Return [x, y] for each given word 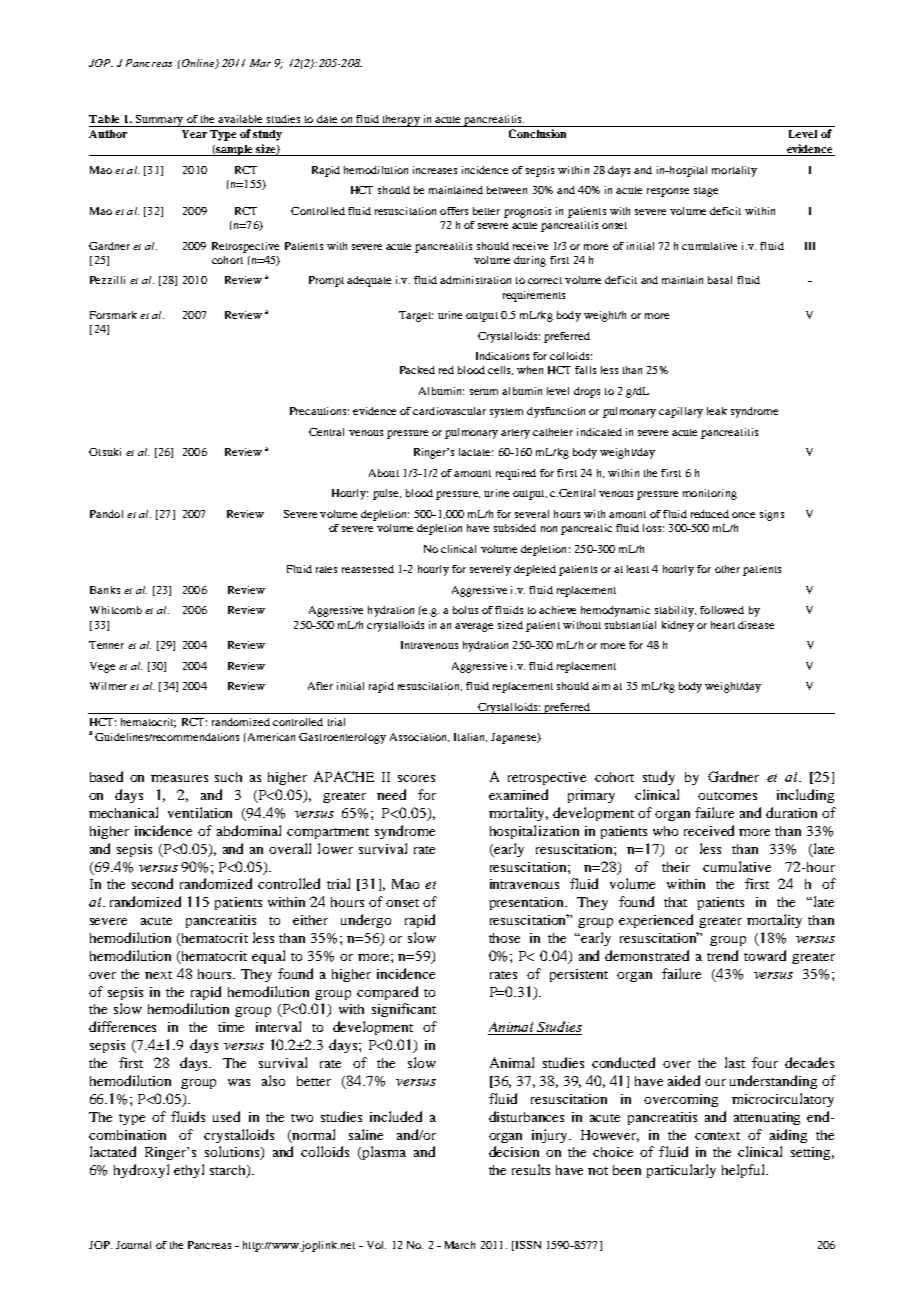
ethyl [189, 1171]
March [460, 1245]
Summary [159, 121]
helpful [745, 1171]
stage [706, 192]
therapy [401, 121]
